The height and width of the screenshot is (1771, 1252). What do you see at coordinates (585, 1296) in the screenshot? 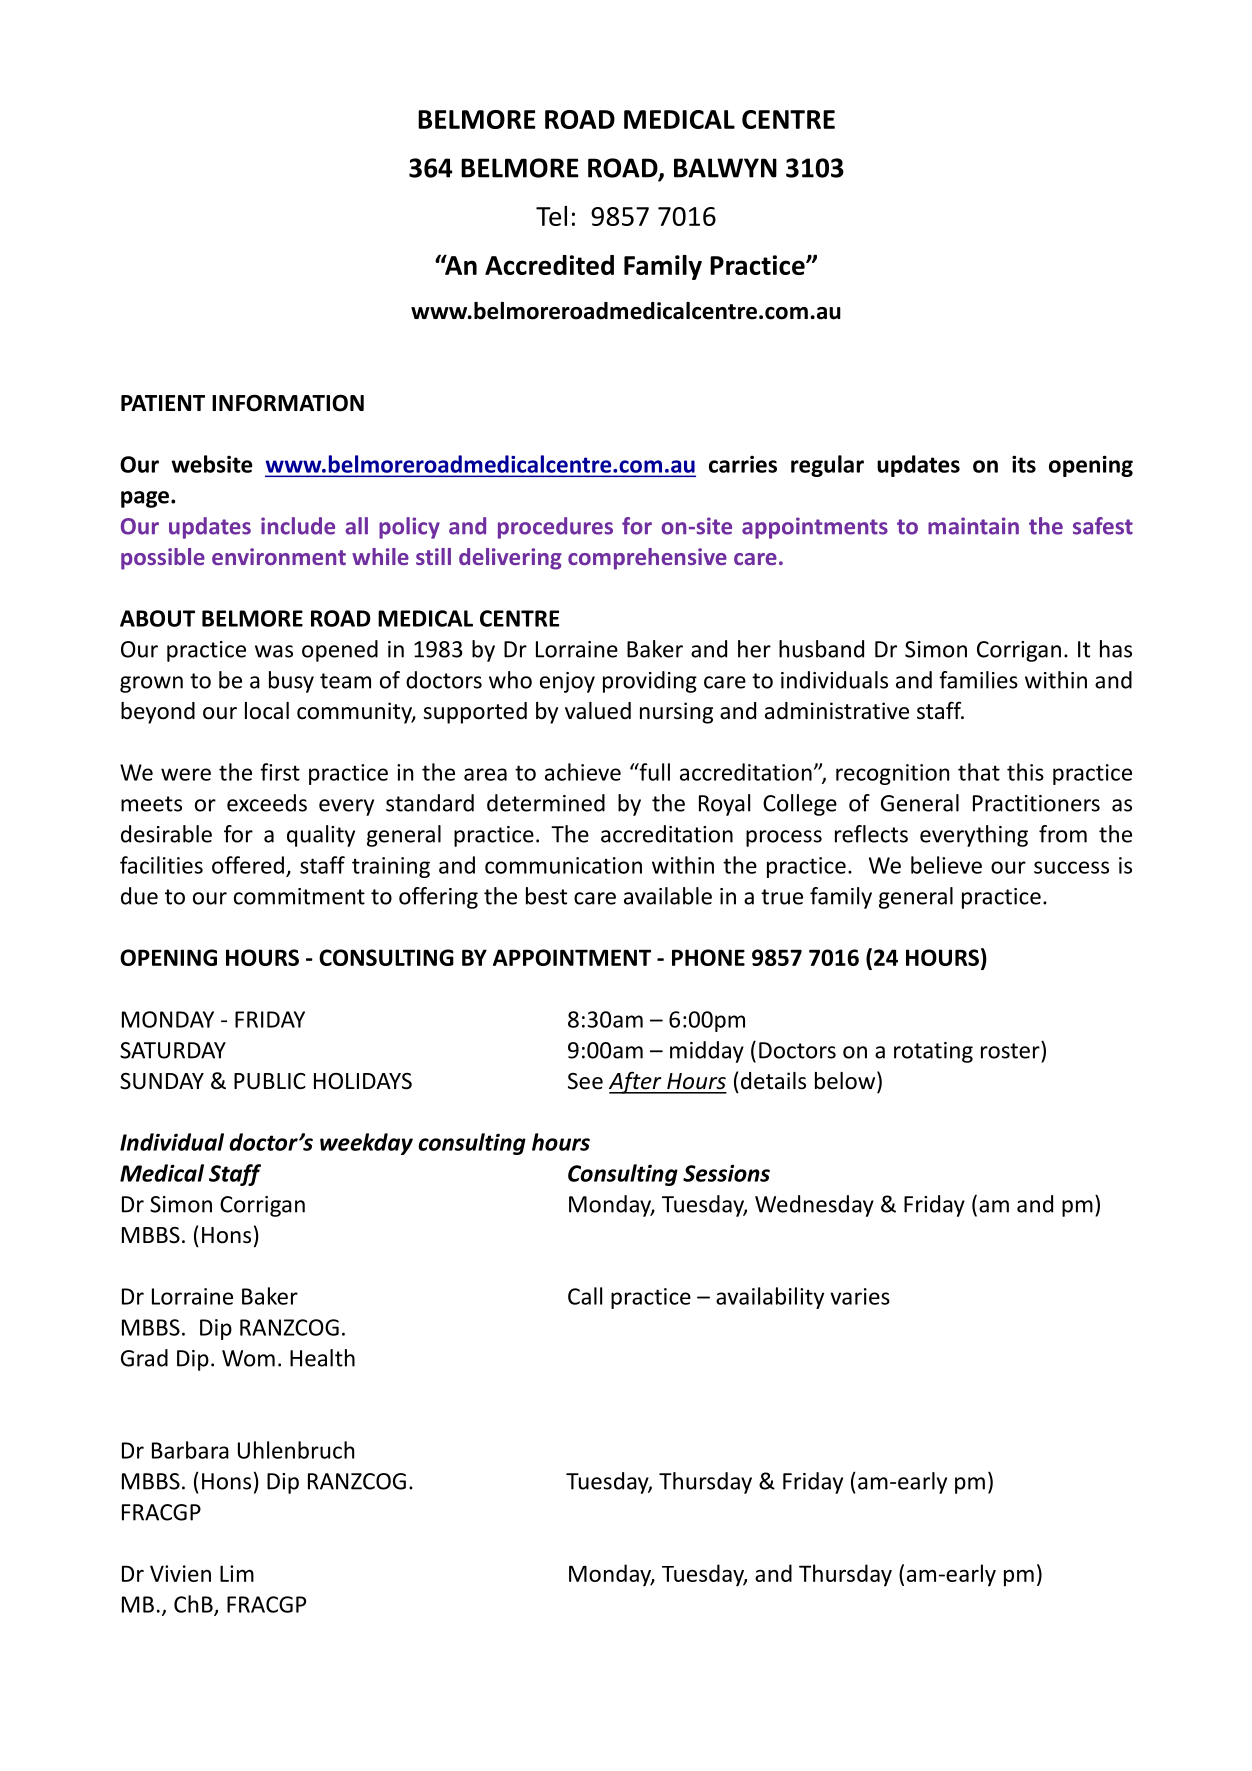
I see `Call` at bounding box center [585, 1296].
